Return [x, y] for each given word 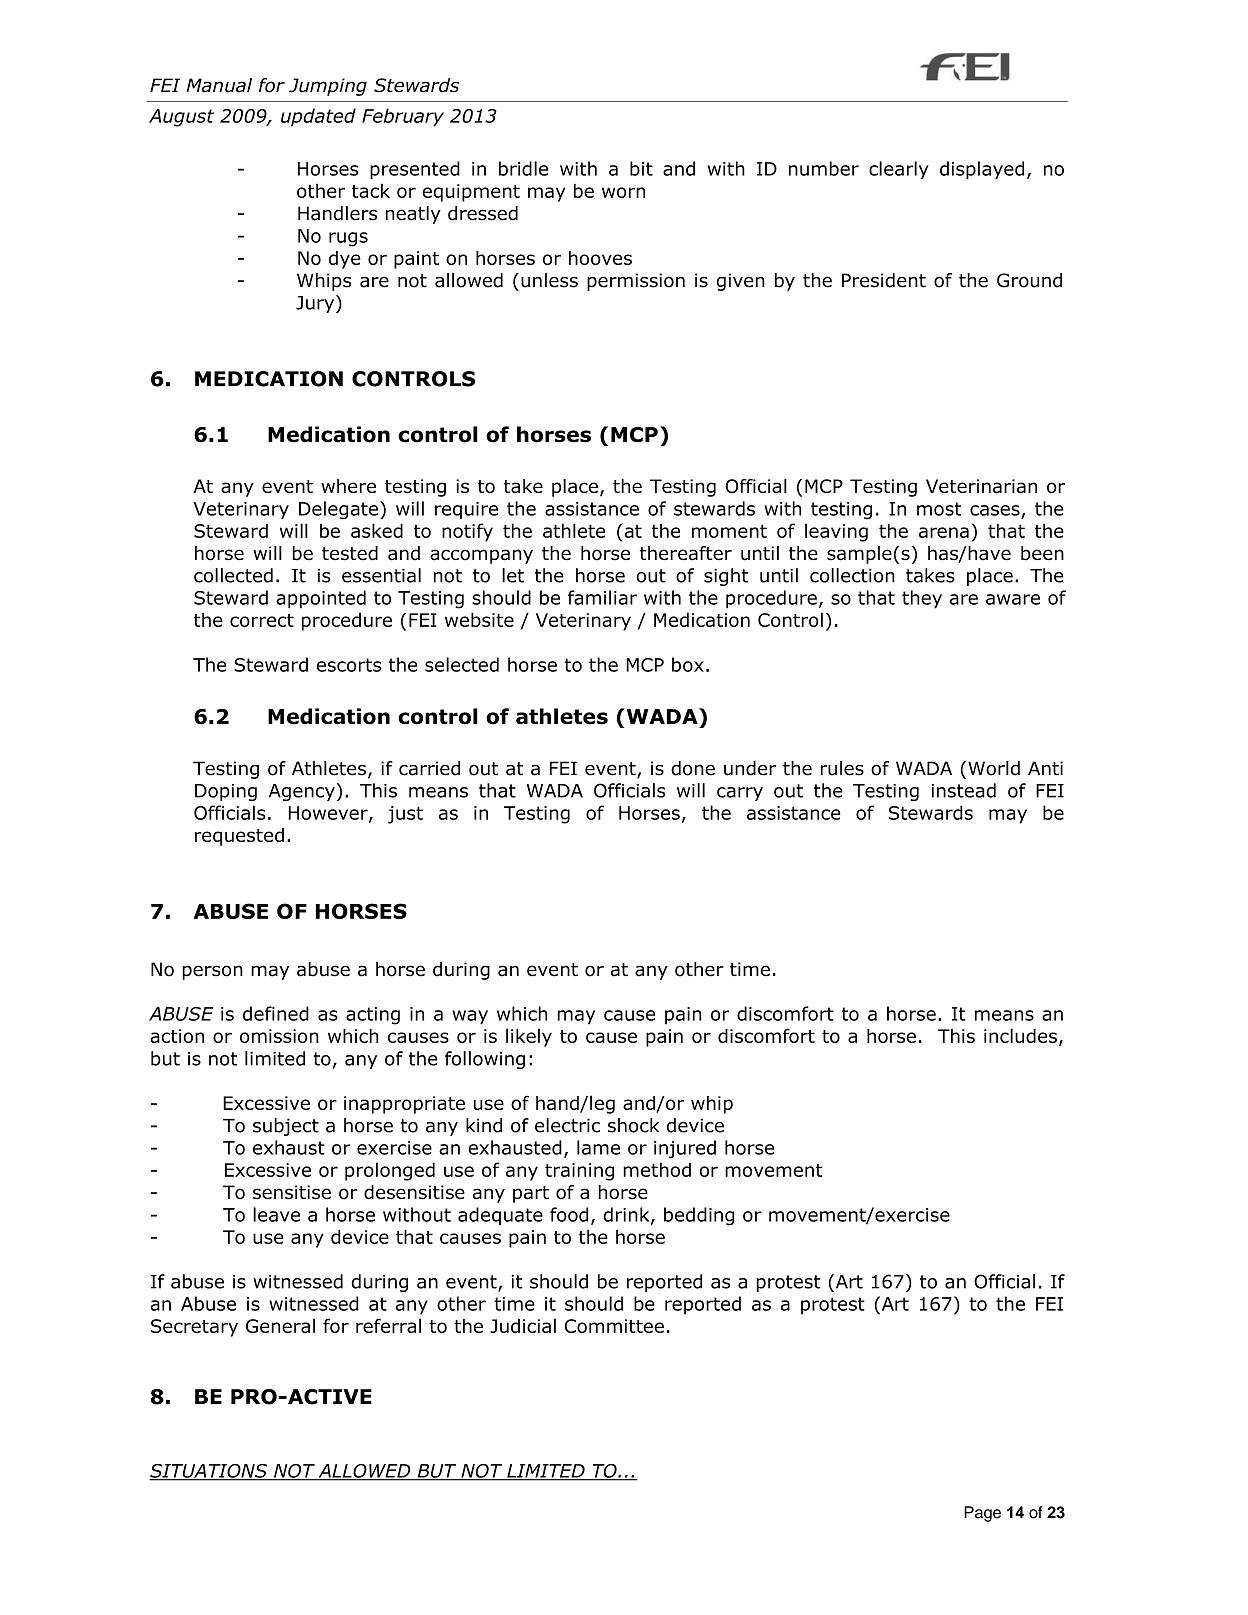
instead [964, 790]
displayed [982, 170]
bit [641, 168]
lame [598, 1147]
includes [1020, 1035]
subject [286, 1127]
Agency [302, 792]
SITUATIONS [210, 1472]
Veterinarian [981, 486]
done [693, 768]
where [348, 486]
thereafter [686, 553]
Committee [614, 1326]
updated [318, 117]
